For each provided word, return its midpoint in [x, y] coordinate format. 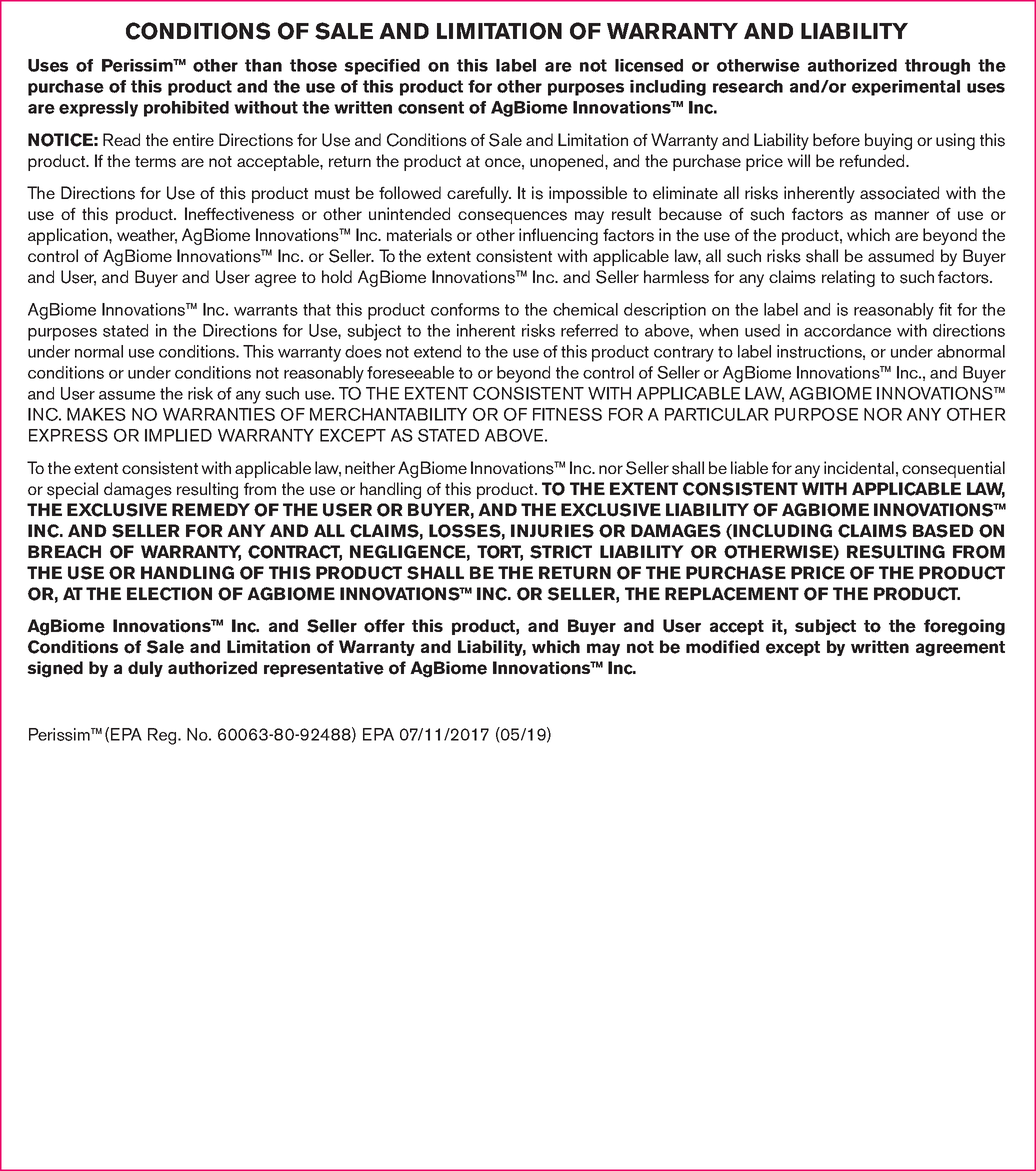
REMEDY [211, 509]
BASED [943, 531]
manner [902, 215]
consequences [512, 217]
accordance [847, 330]
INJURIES [552, 531]
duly [145, 669]
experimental [906, 88]
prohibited [186, 109]
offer [384, 626]
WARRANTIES [219, 414]
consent [431, 107]
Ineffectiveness [239, 214]
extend [437, 351]
